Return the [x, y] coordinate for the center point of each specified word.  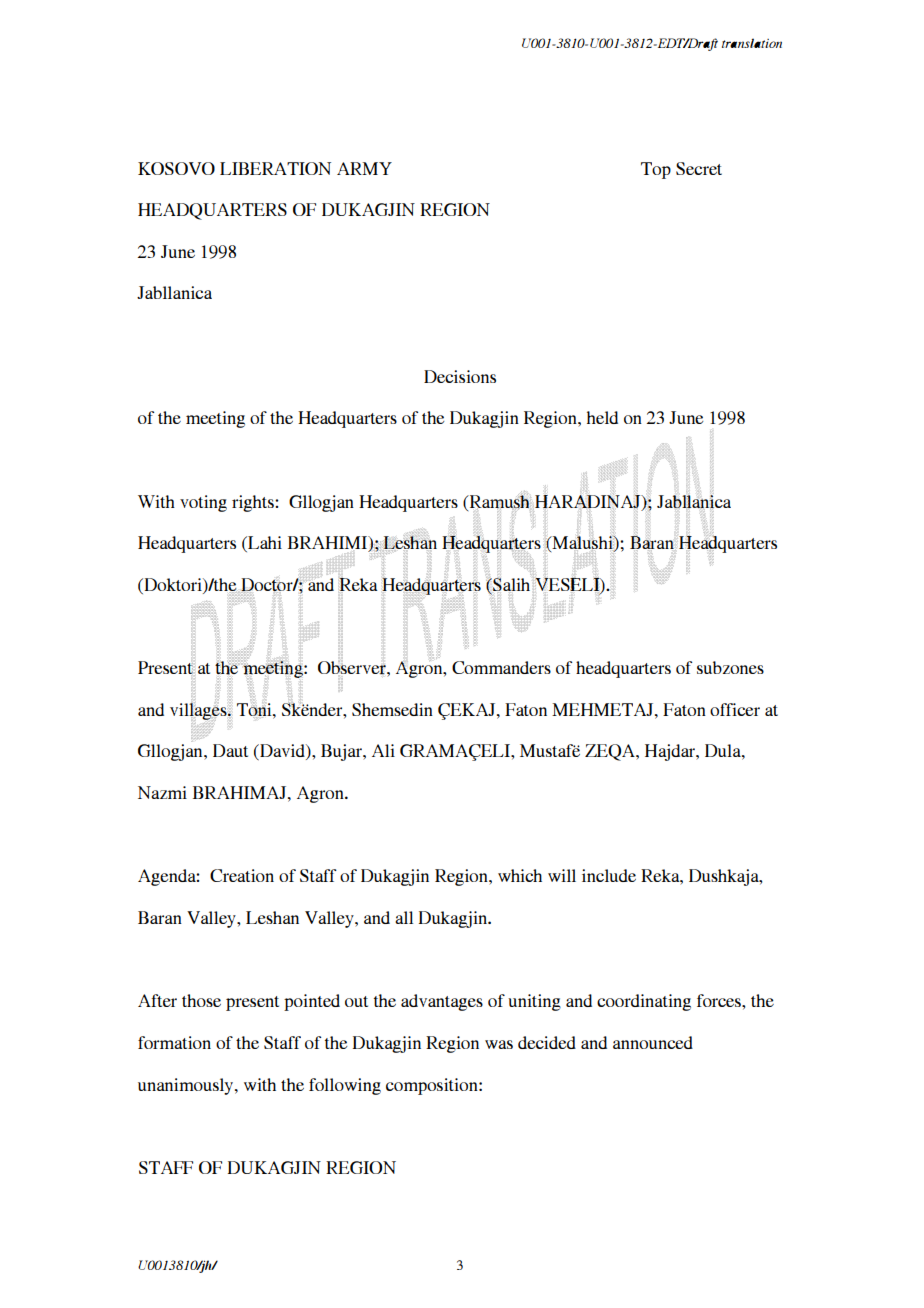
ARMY [364, 168]
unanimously [187, 1086]
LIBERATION [275, 168]
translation [752, 43]
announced [653, 1042]
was [499, 1044]
